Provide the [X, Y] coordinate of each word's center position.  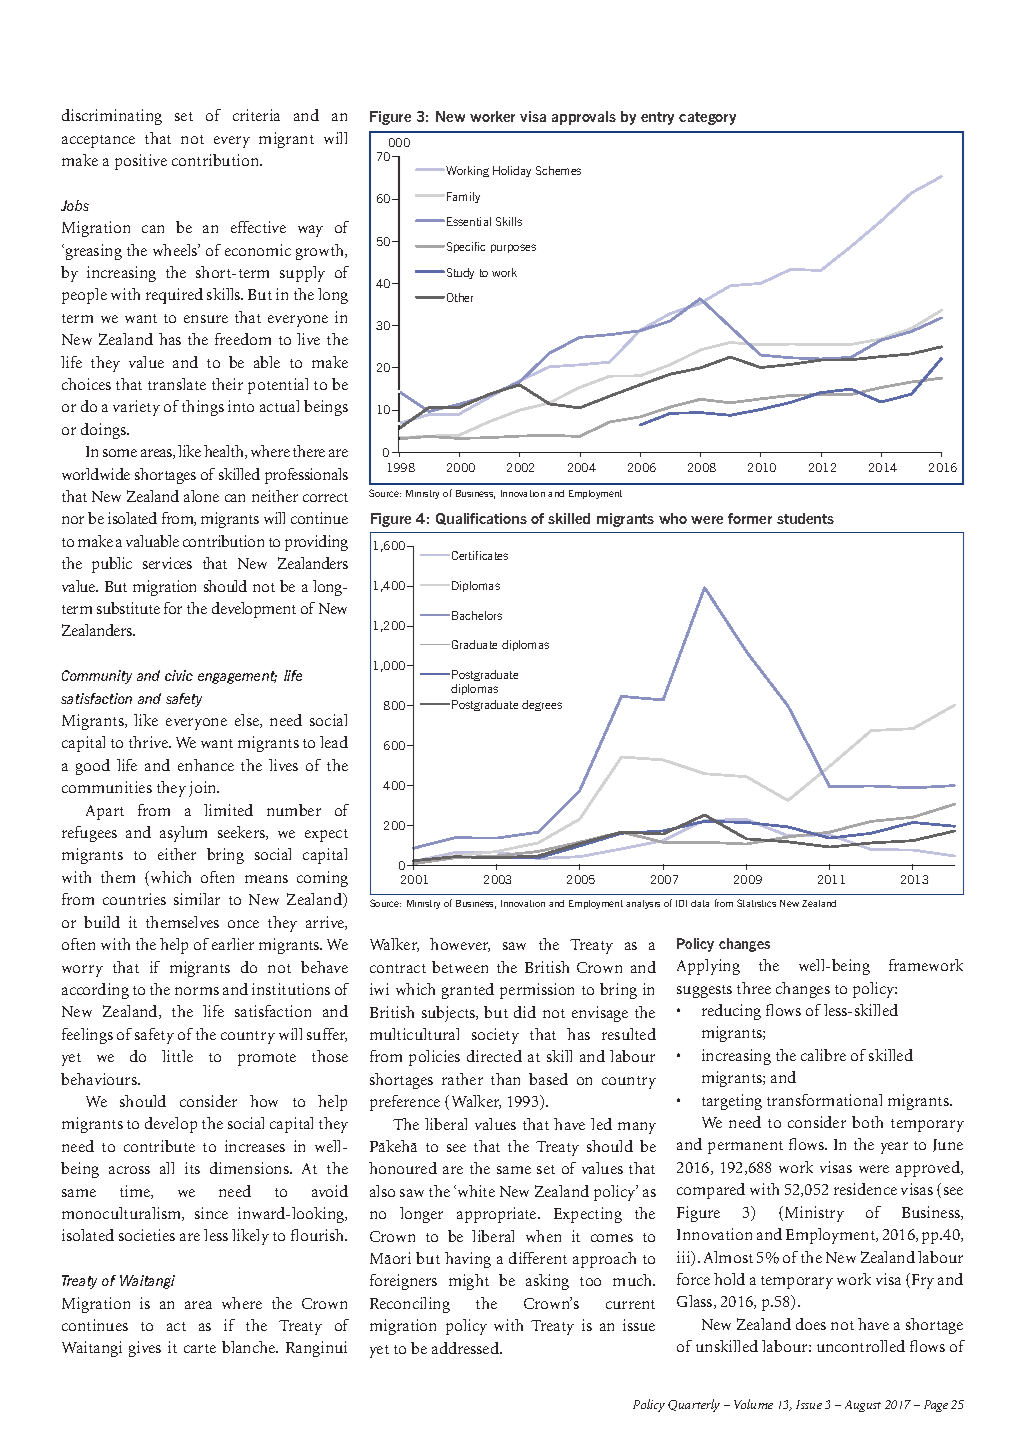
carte [200, 1348]
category [707, 118]
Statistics [756, 903]
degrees [542, 705]
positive [141, 162]
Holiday [512, 171]
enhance [206, 765]
